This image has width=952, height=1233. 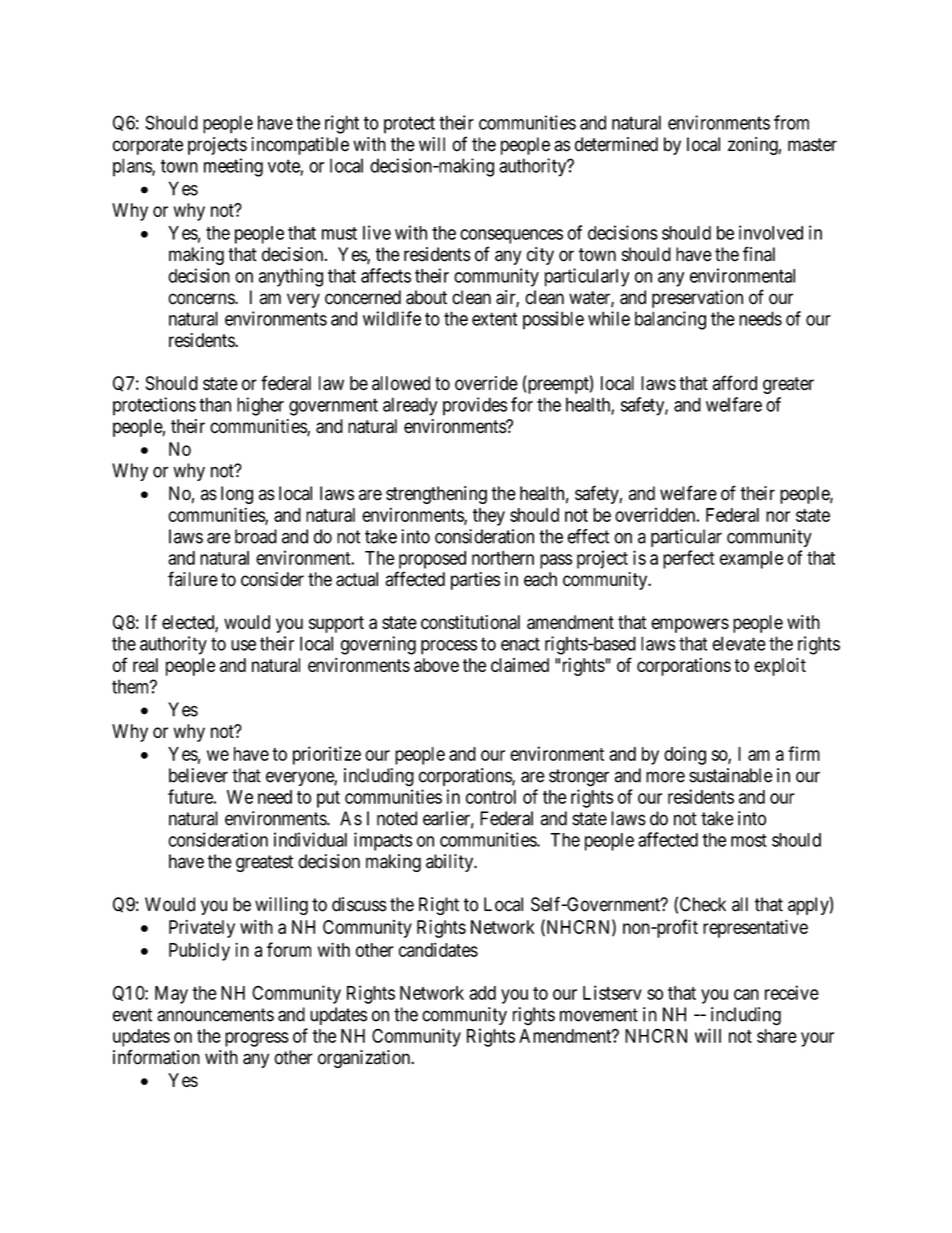 What do you see at coordinates (735, 383) in the image?
I see `afford` at bounding box center [735, 383].
